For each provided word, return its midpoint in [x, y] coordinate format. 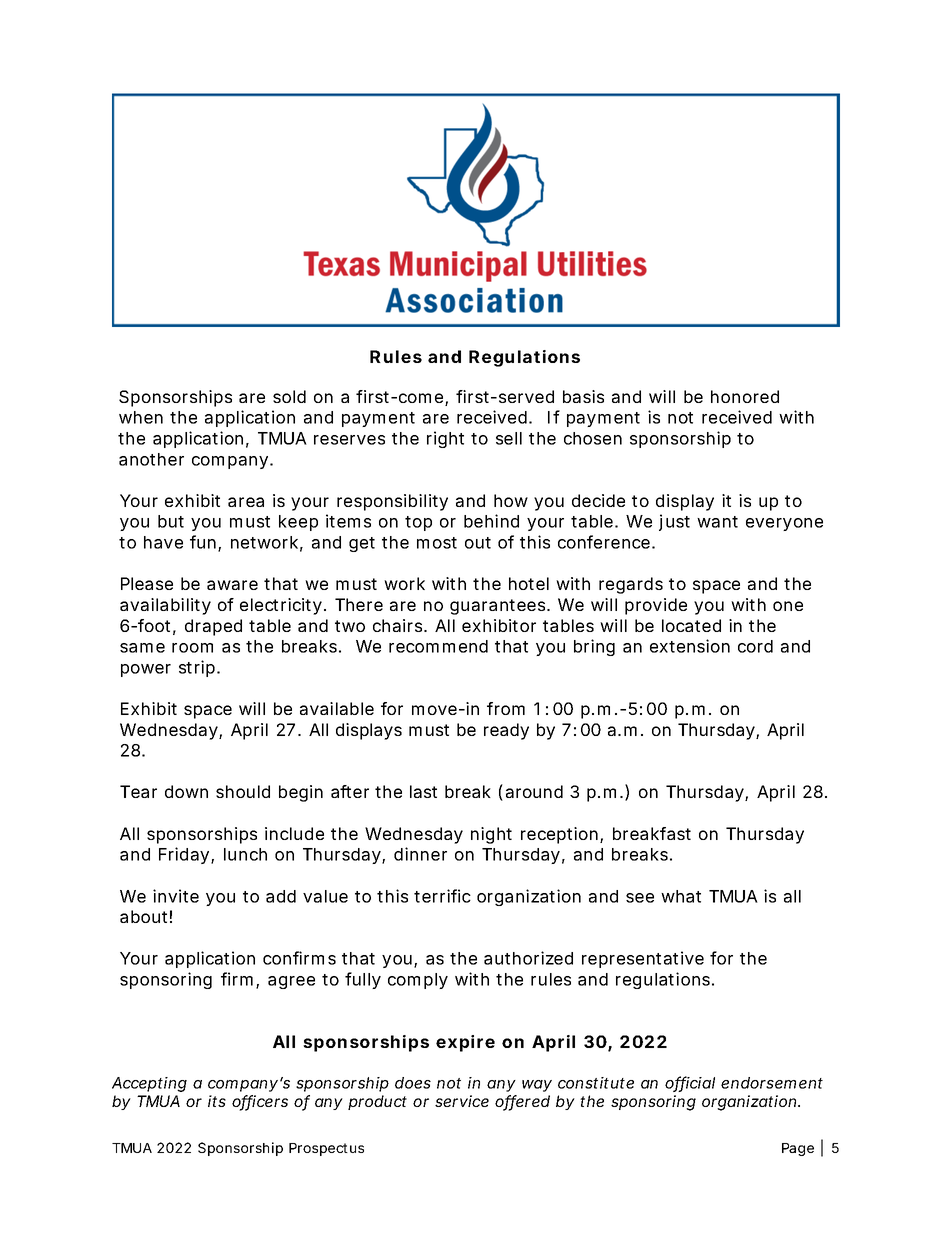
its [217, 1101]
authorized [528, 958]
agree [291, 982]
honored [745, 396]
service [462, 1101]
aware [232, 585]
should [243, 791]
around [534, 791]
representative [643, 959]
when [141, 417]
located [691, 625]
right [445, 439]
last [423, 791]
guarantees [499, 607]
